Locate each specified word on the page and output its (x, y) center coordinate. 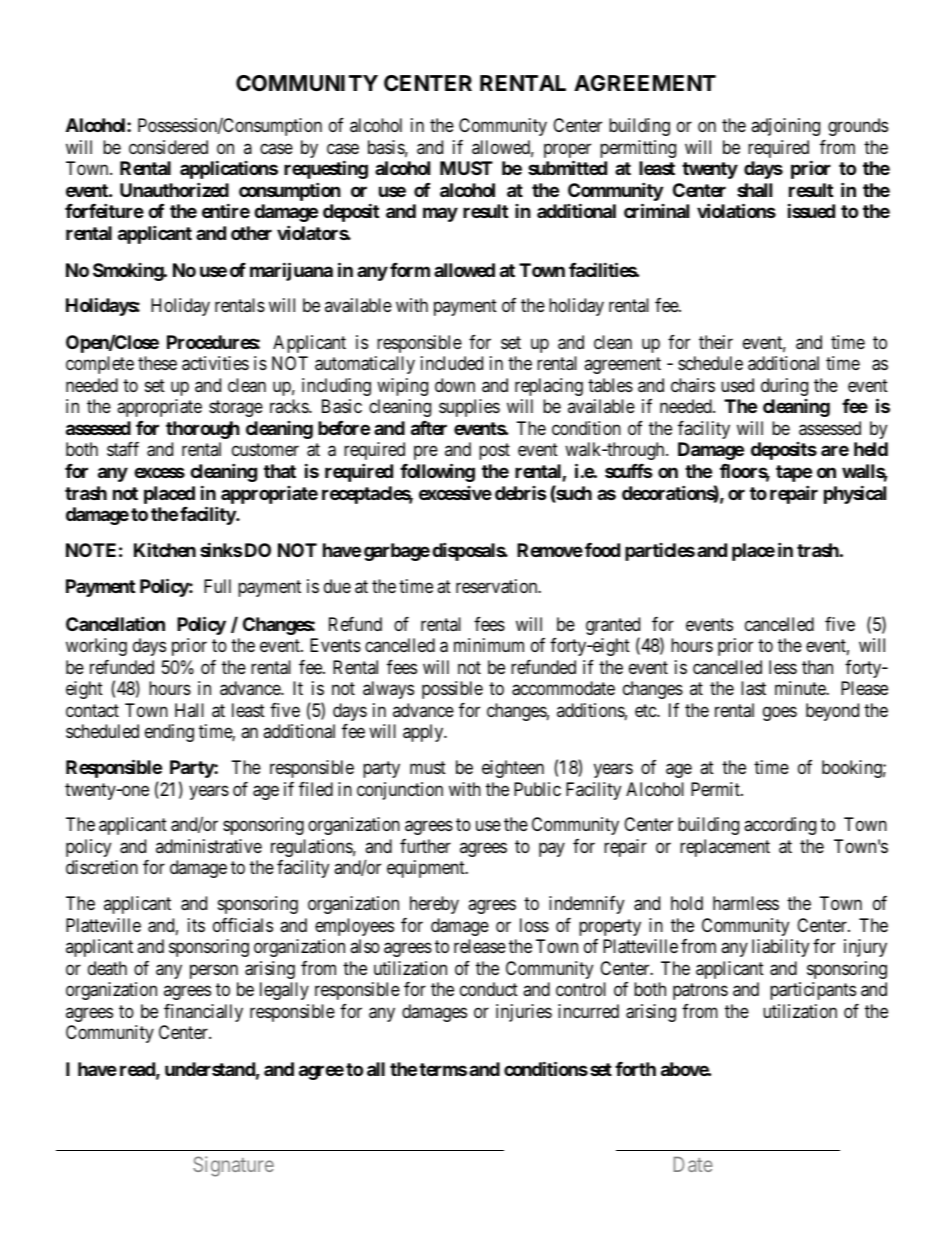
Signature (233, 1166)
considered (168, 147)
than (817, 667)
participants (813, 991)
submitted (567, 167)
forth (635, 1069)
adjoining (785, 127)
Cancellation (115, 623)
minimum (489, 645)
